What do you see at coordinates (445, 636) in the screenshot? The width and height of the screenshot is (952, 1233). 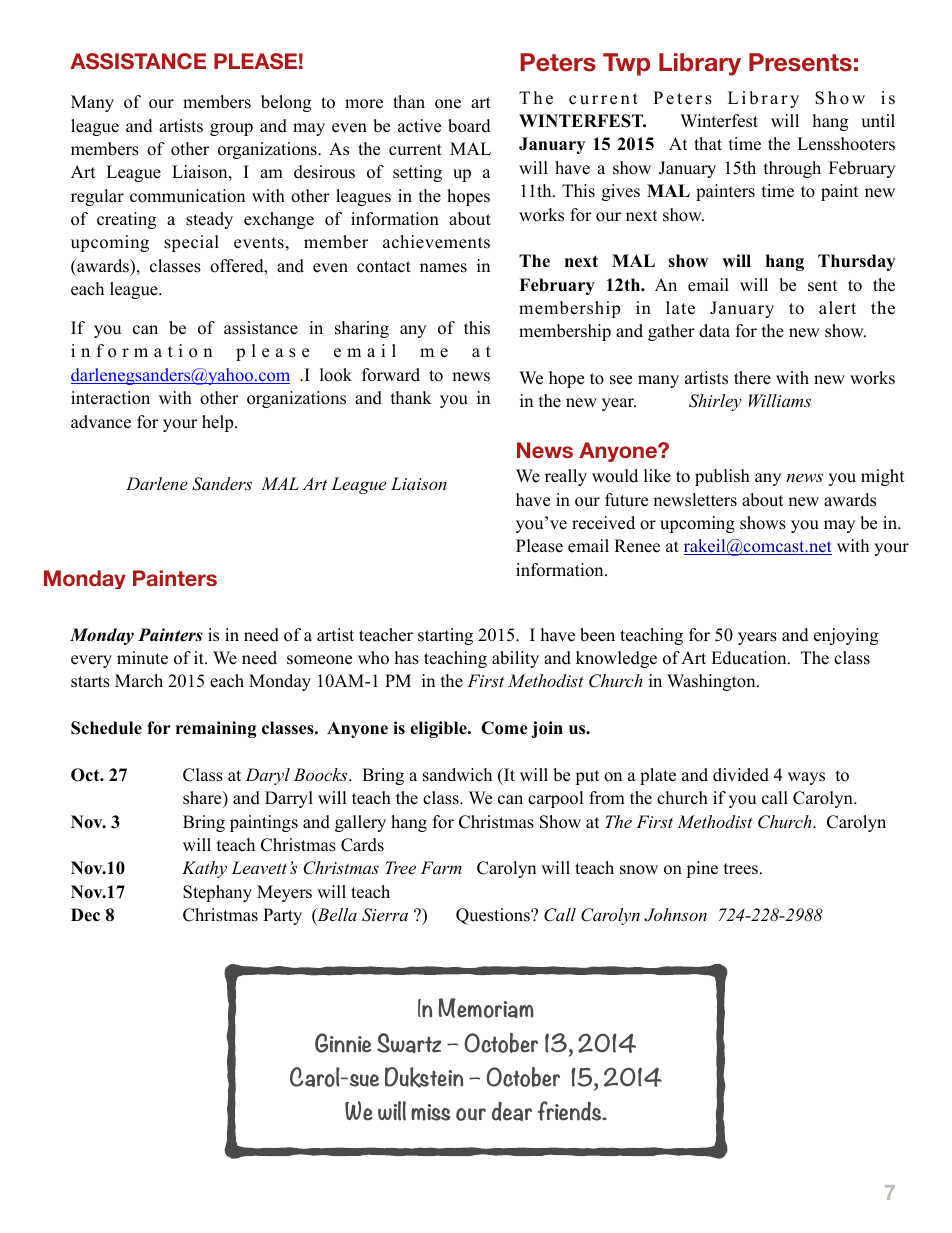 I see `starting` at bounding box center [445, 636].
